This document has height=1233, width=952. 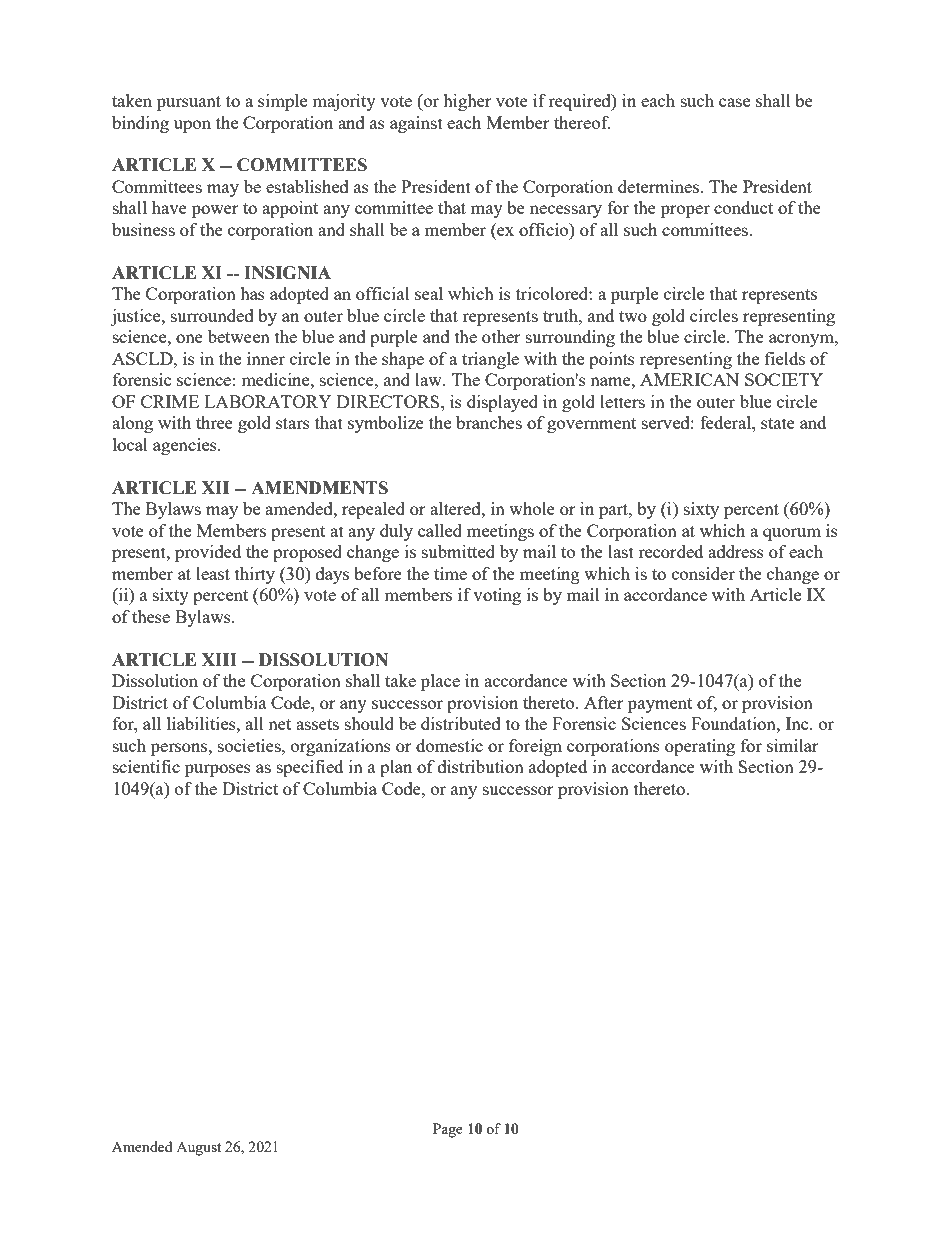 I want to click on August, so click(x=198, y=1149).
